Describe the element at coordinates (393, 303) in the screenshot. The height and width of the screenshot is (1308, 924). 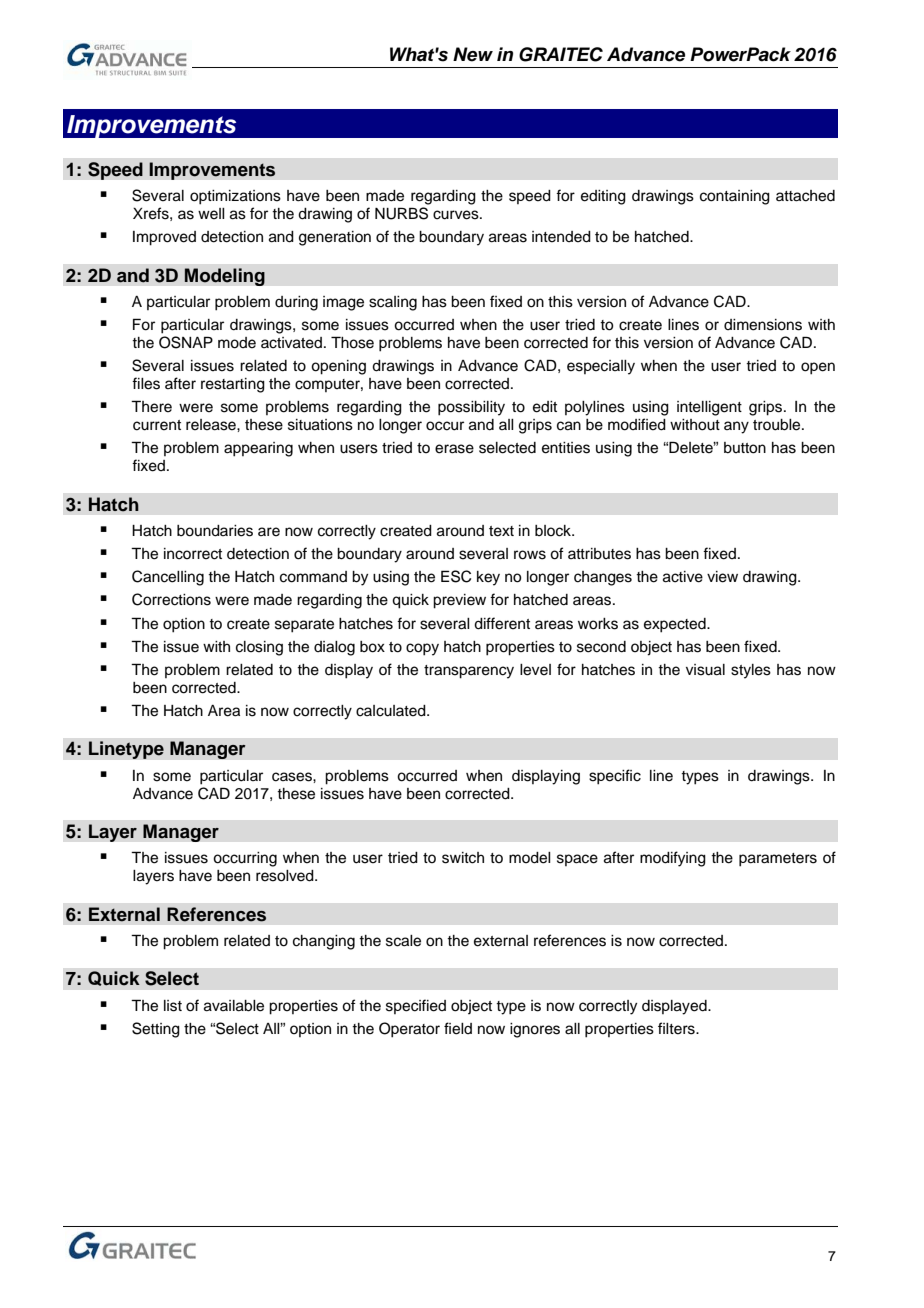
I see `scaling` at that location.
